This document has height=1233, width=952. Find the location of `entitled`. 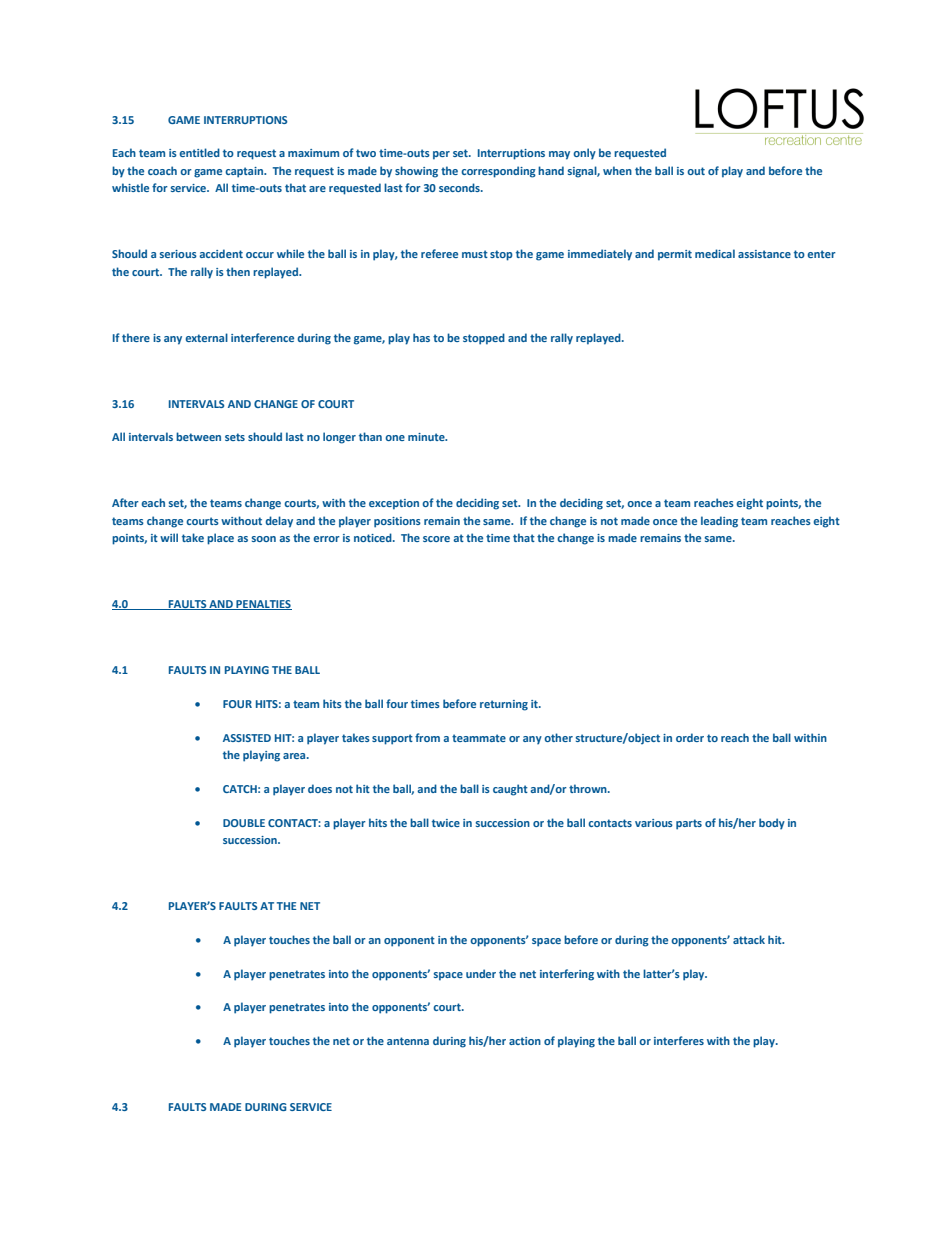

entitled is located at coordinates (199, 152).
